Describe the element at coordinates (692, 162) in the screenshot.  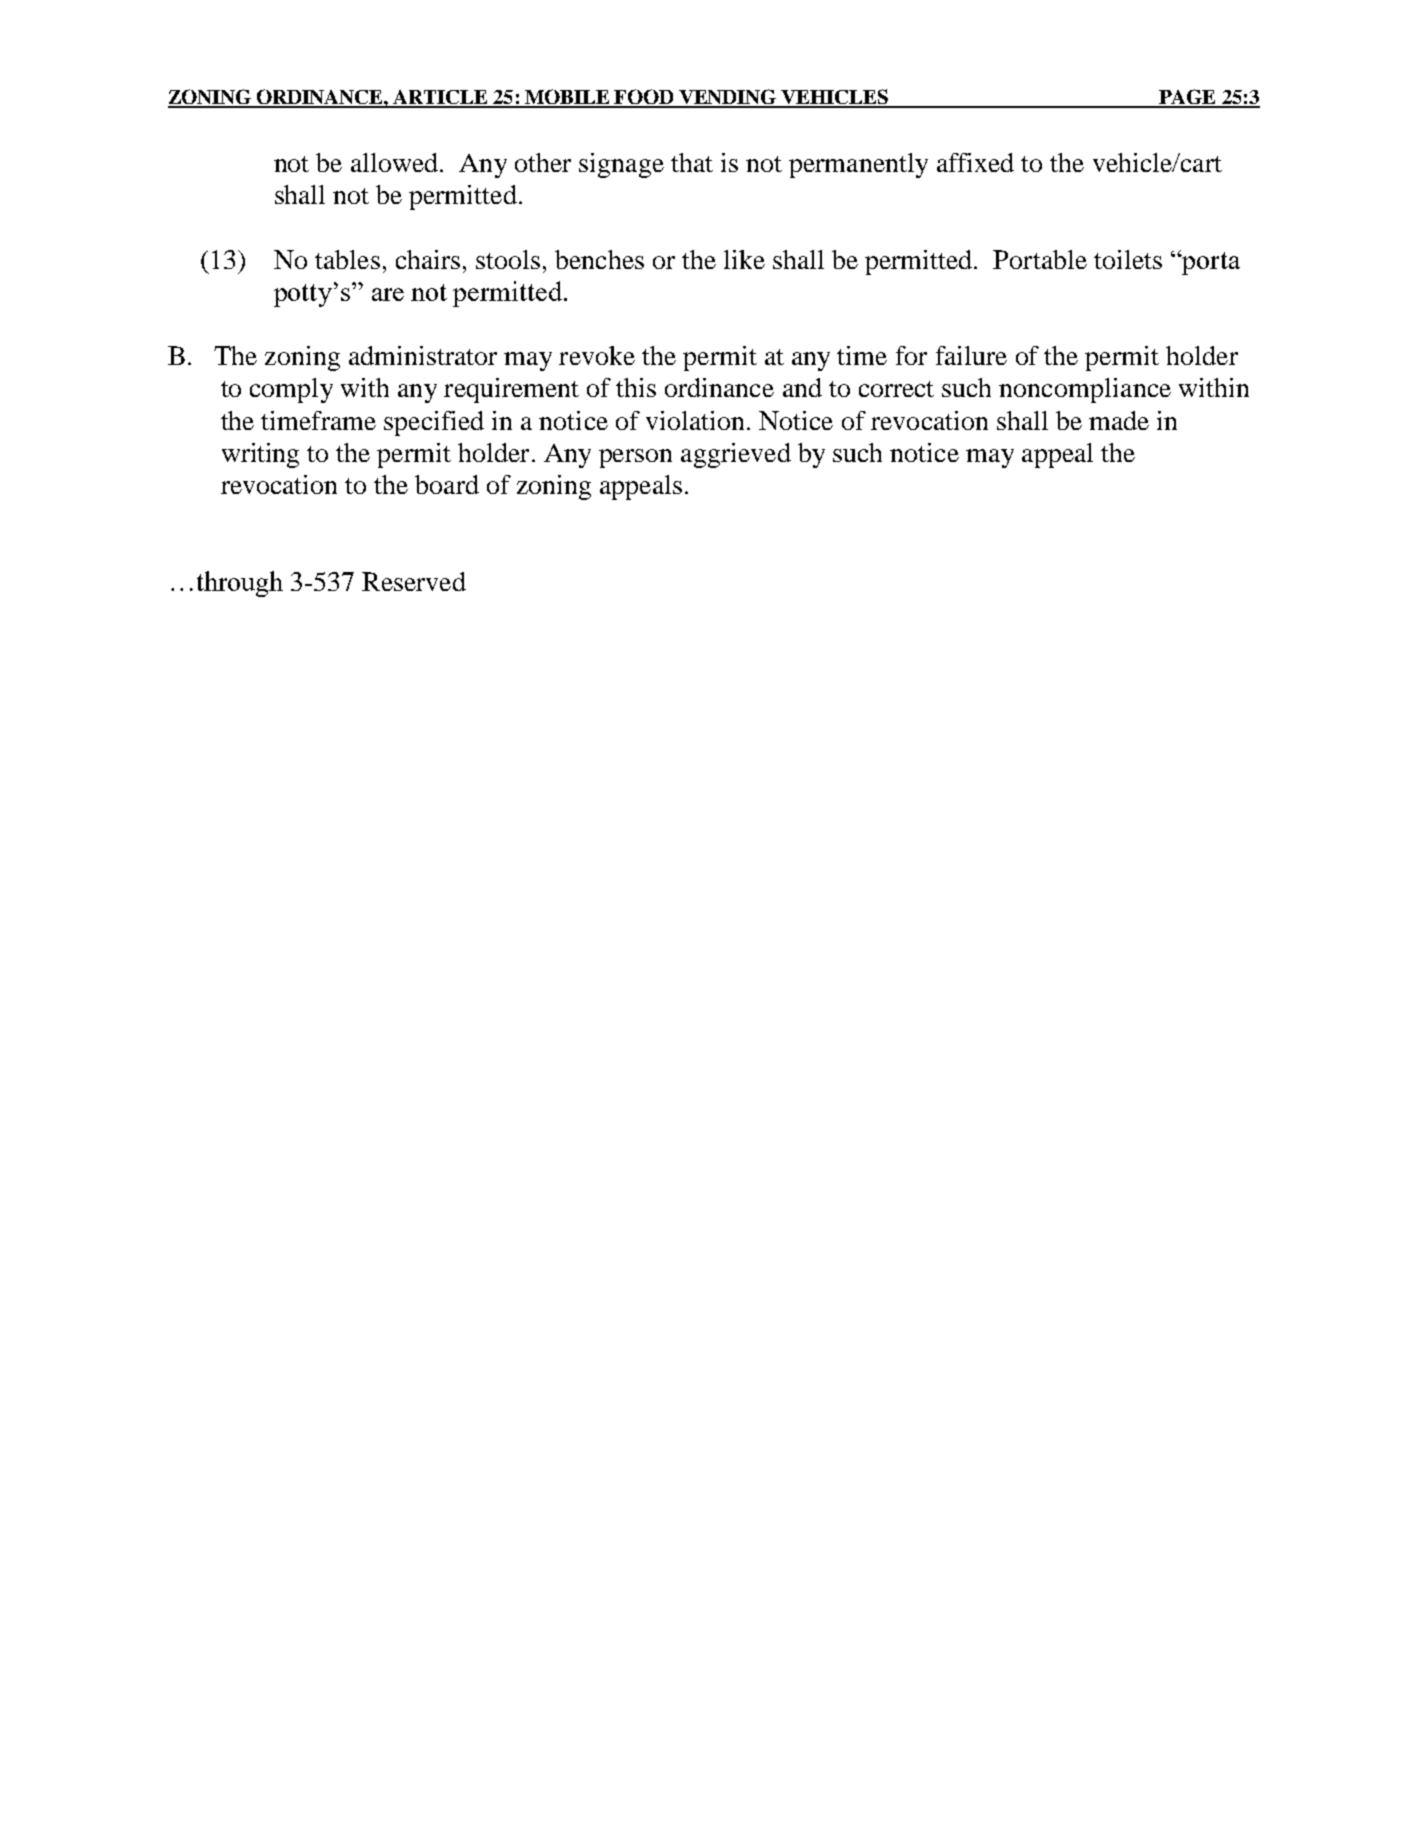
I see `that` at that location.
